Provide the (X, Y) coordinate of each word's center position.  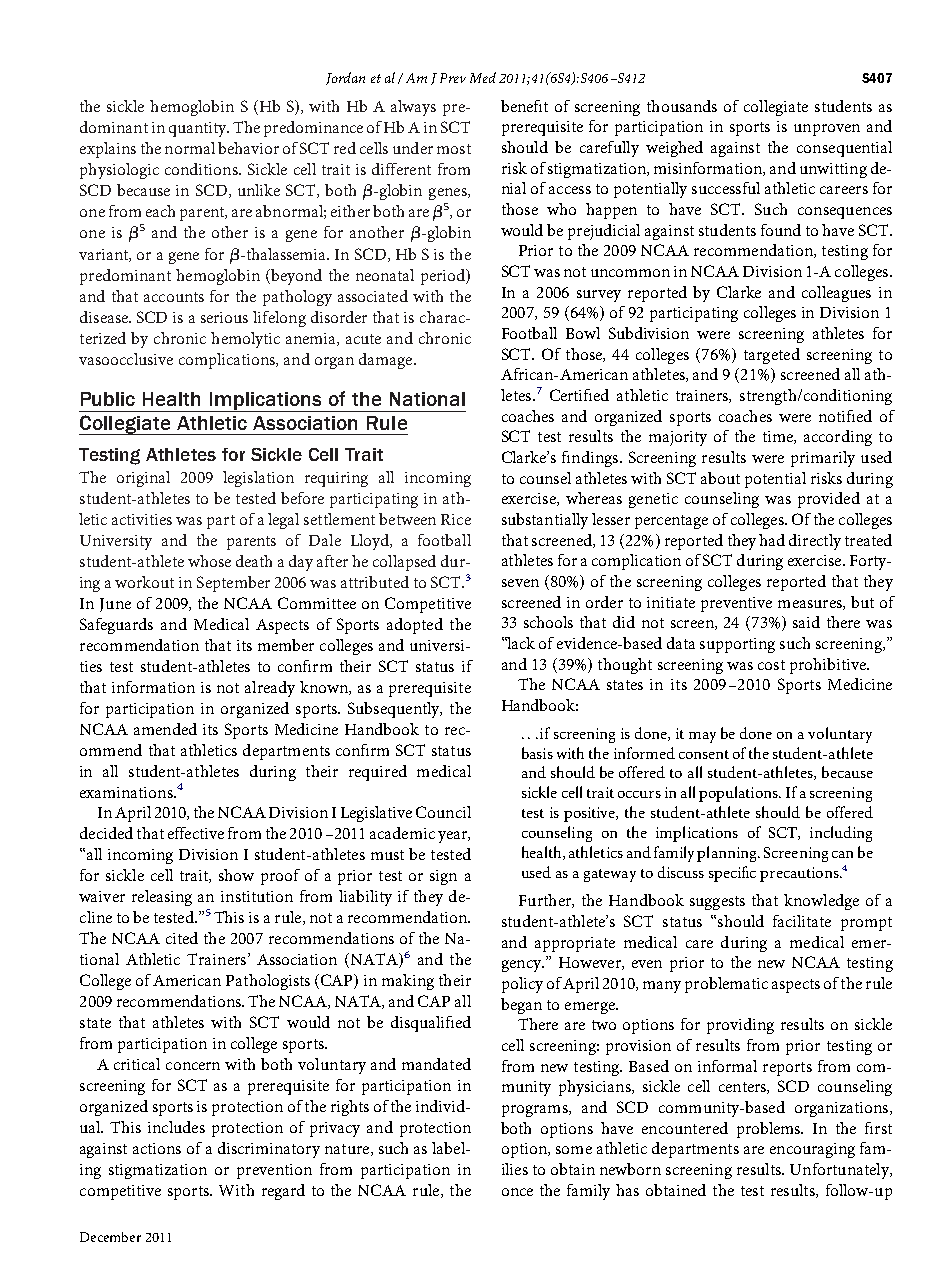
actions (157, 1148)
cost (771, 665)
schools (548, 622)
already (270, 689)
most (454, 149)
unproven (827, 130)
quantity (199, 129)
